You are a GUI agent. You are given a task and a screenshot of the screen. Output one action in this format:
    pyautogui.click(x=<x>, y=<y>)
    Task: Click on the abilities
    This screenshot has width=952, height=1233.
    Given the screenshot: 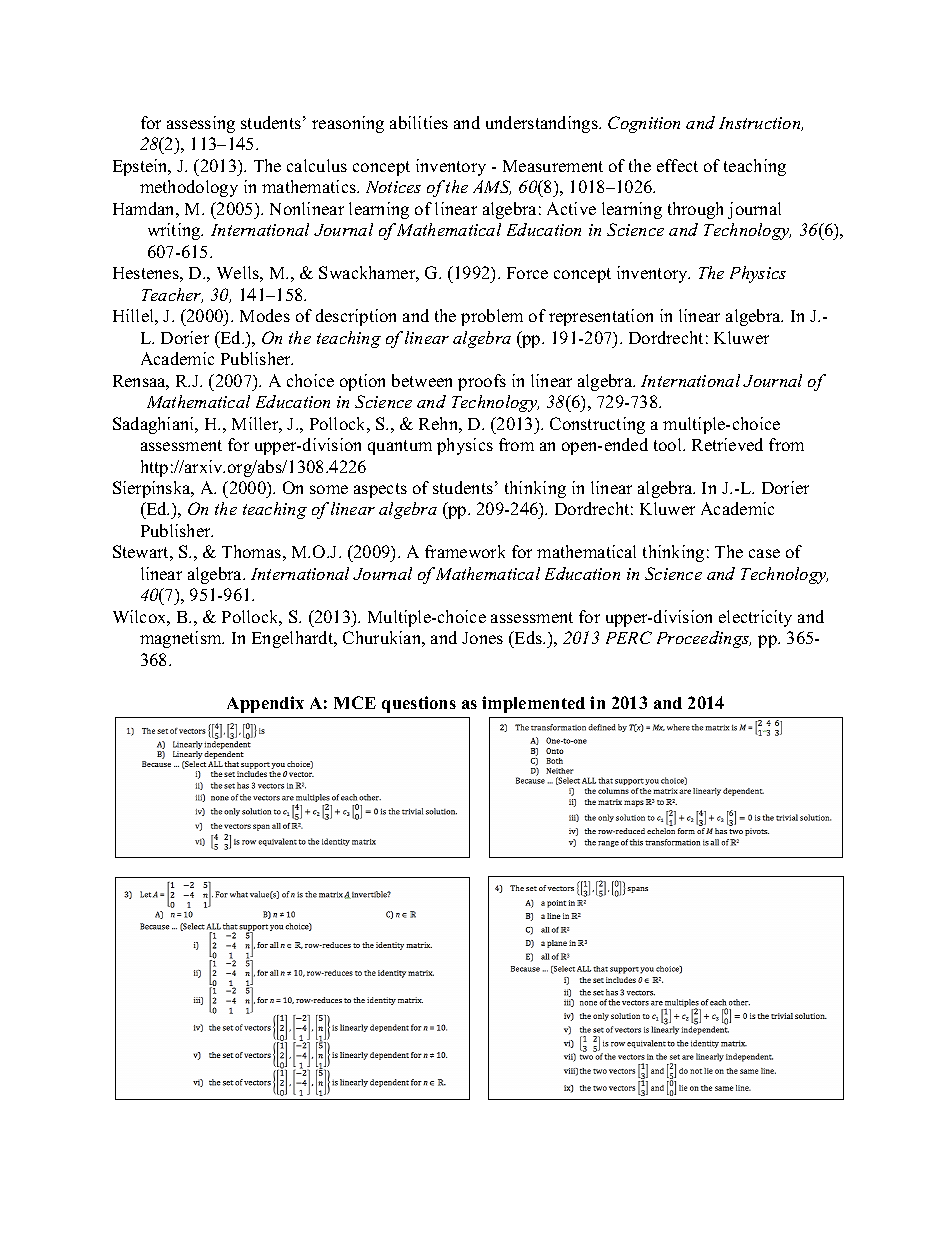 What is the action you would take?
    pyautogui.click(x=419, y=122)
